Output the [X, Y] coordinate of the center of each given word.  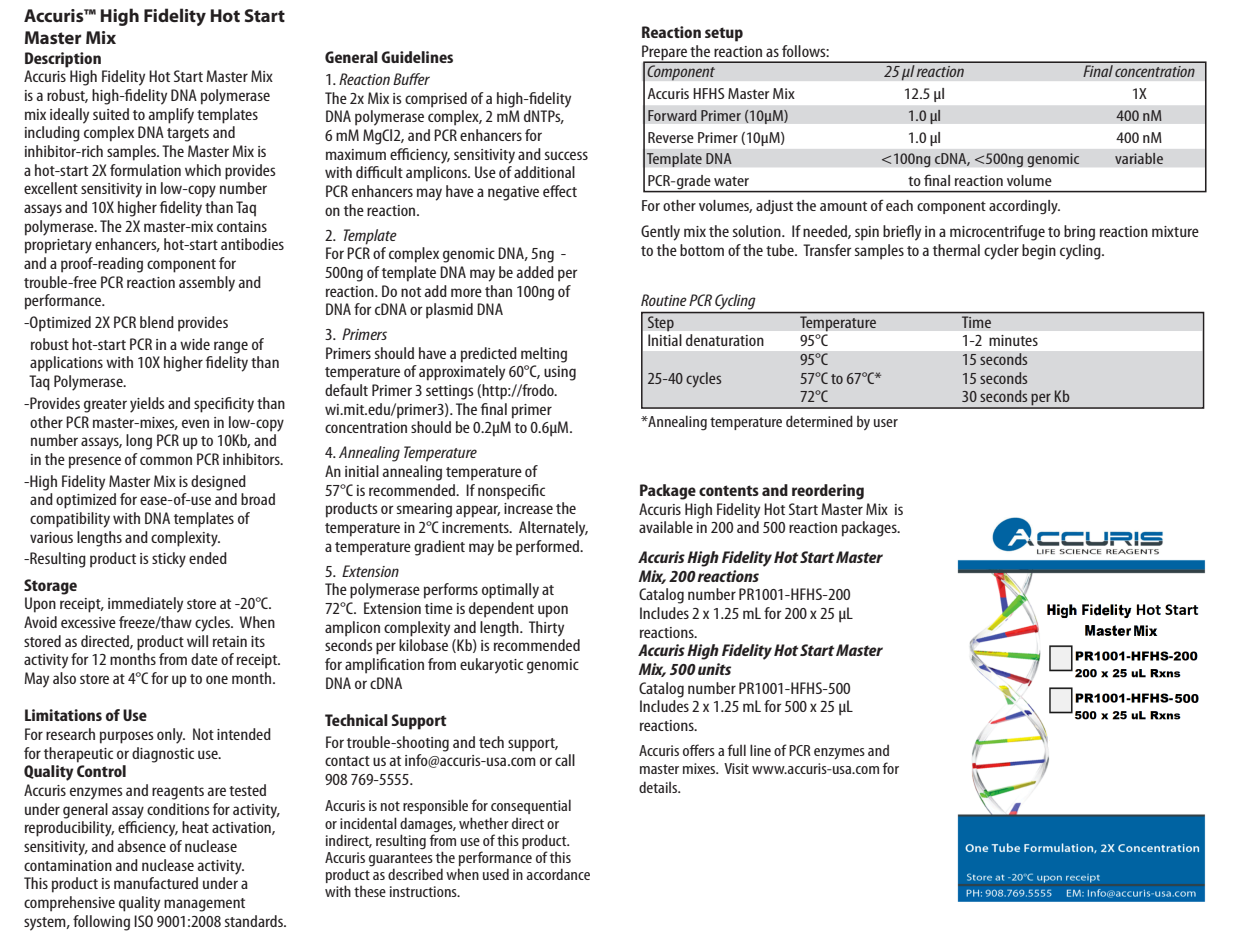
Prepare [665, 54]
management [204, 905]
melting [544, 355]
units [714, 669]
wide [195, 344]
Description [63, 60]
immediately [145, 605]
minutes [1013, 340]
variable [1139, 158]
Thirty [546, 629]
